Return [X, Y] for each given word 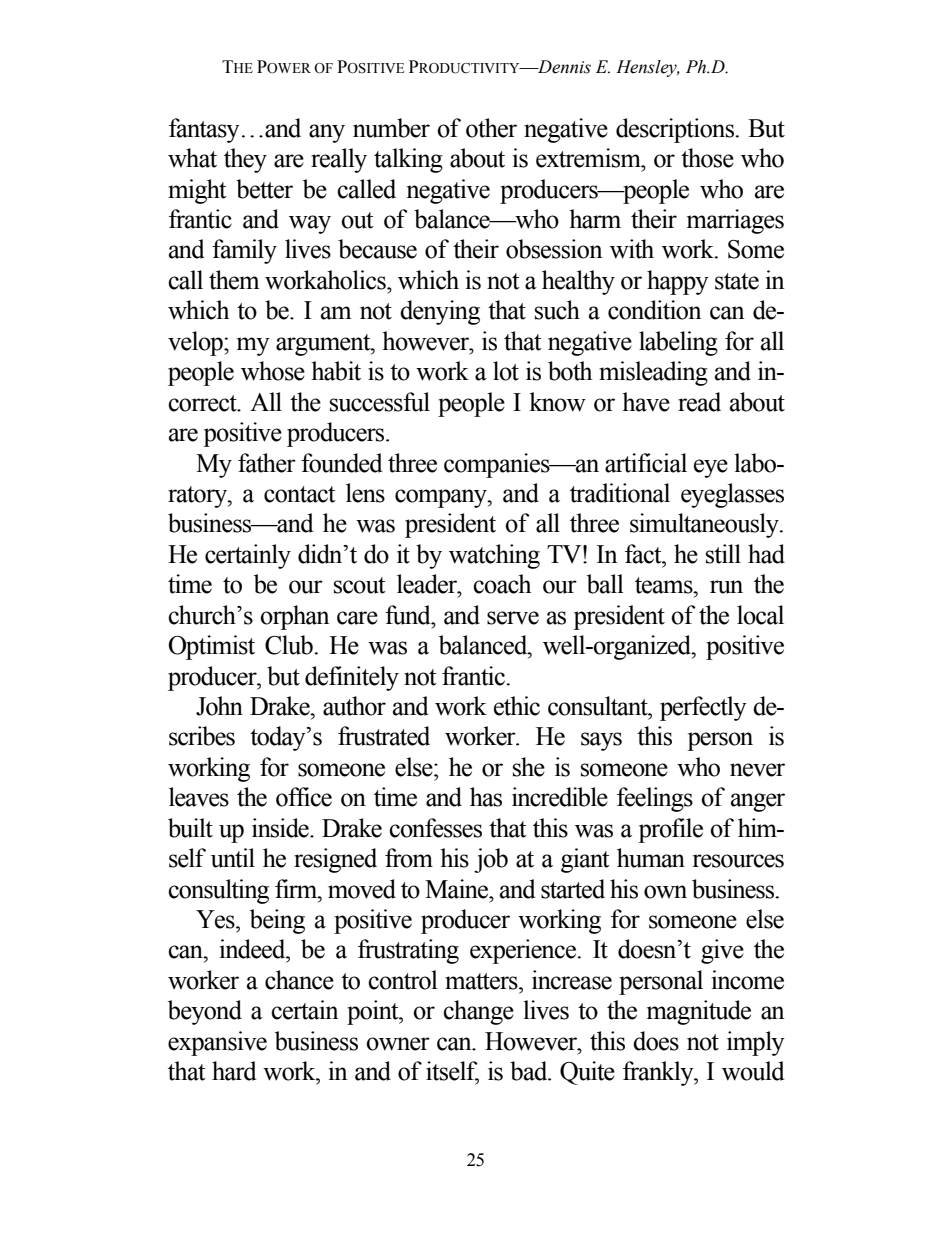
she [529, 767]
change [478, 1012]
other [491, 128]
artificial [646, 463]
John [219, 706]
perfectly [703, 708]
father [267, 463]
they [245, 160]
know [557, 402]
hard [234, 1071]
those [707, 158]
